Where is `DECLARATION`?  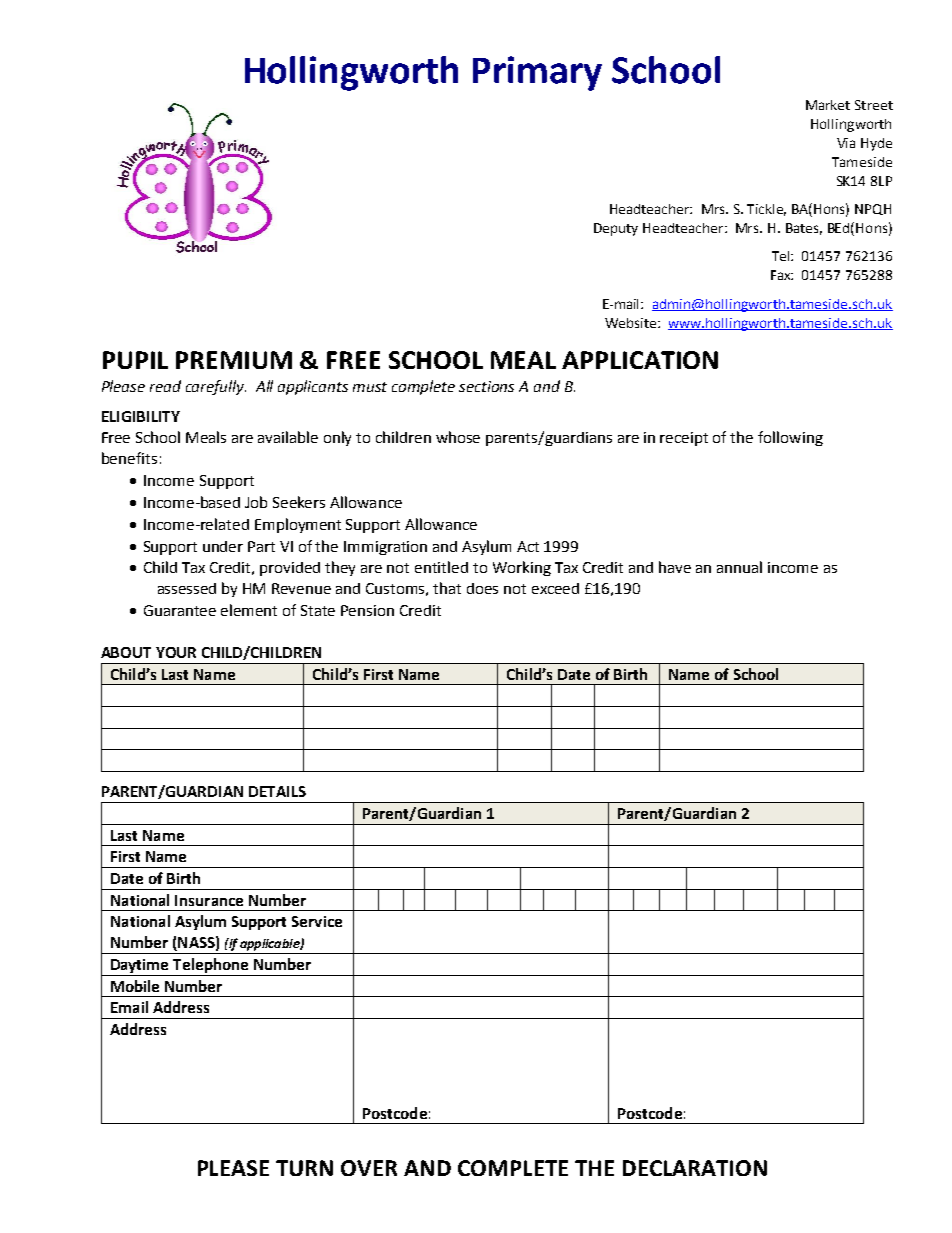 DECLARATION is located at coordinates (695, 1168).
